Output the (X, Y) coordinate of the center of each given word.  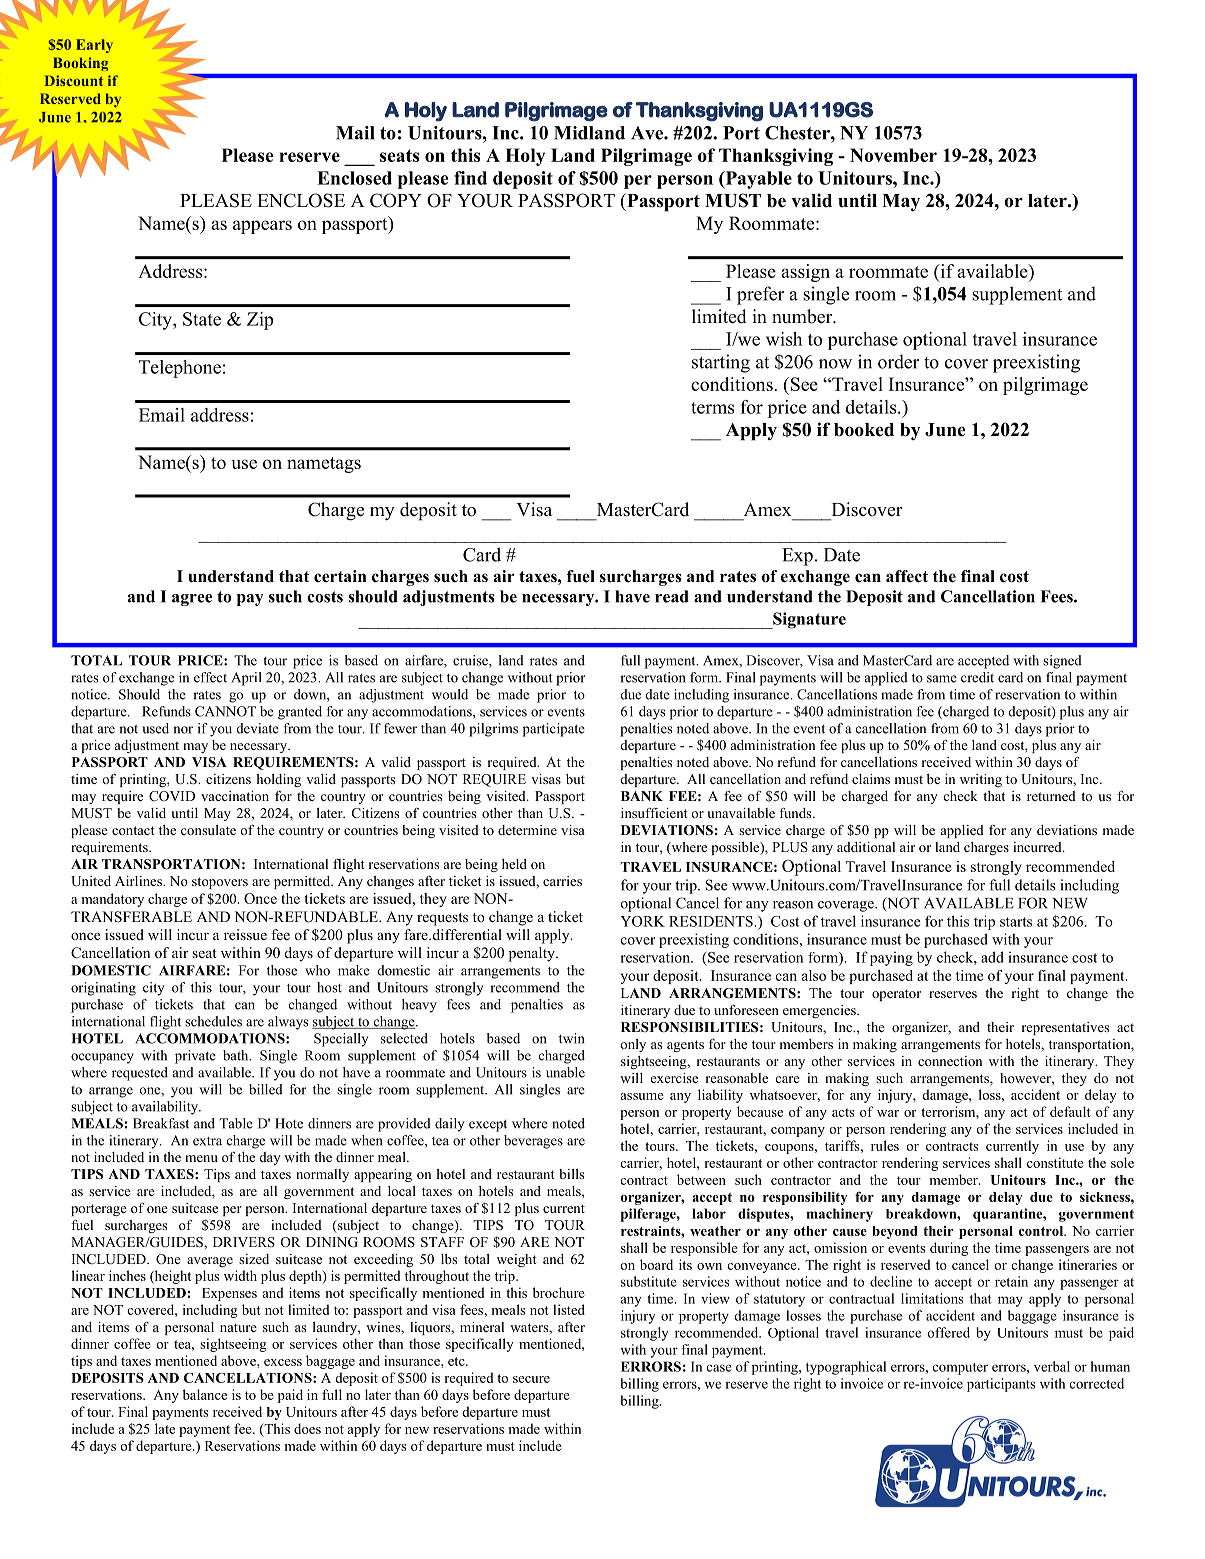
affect (907, 576)
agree (192, 600)
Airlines (139, 881)
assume (642, 1096)
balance (205, 1394)
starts (1016, 922)
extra (207, 1141)
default (1070, 1111)
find (470, 178)
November (893, 155)
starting (721, 363)
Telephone (180, 369)
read (672, 596)
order (898, 361)
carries (562, 881)
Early (94, 46)
